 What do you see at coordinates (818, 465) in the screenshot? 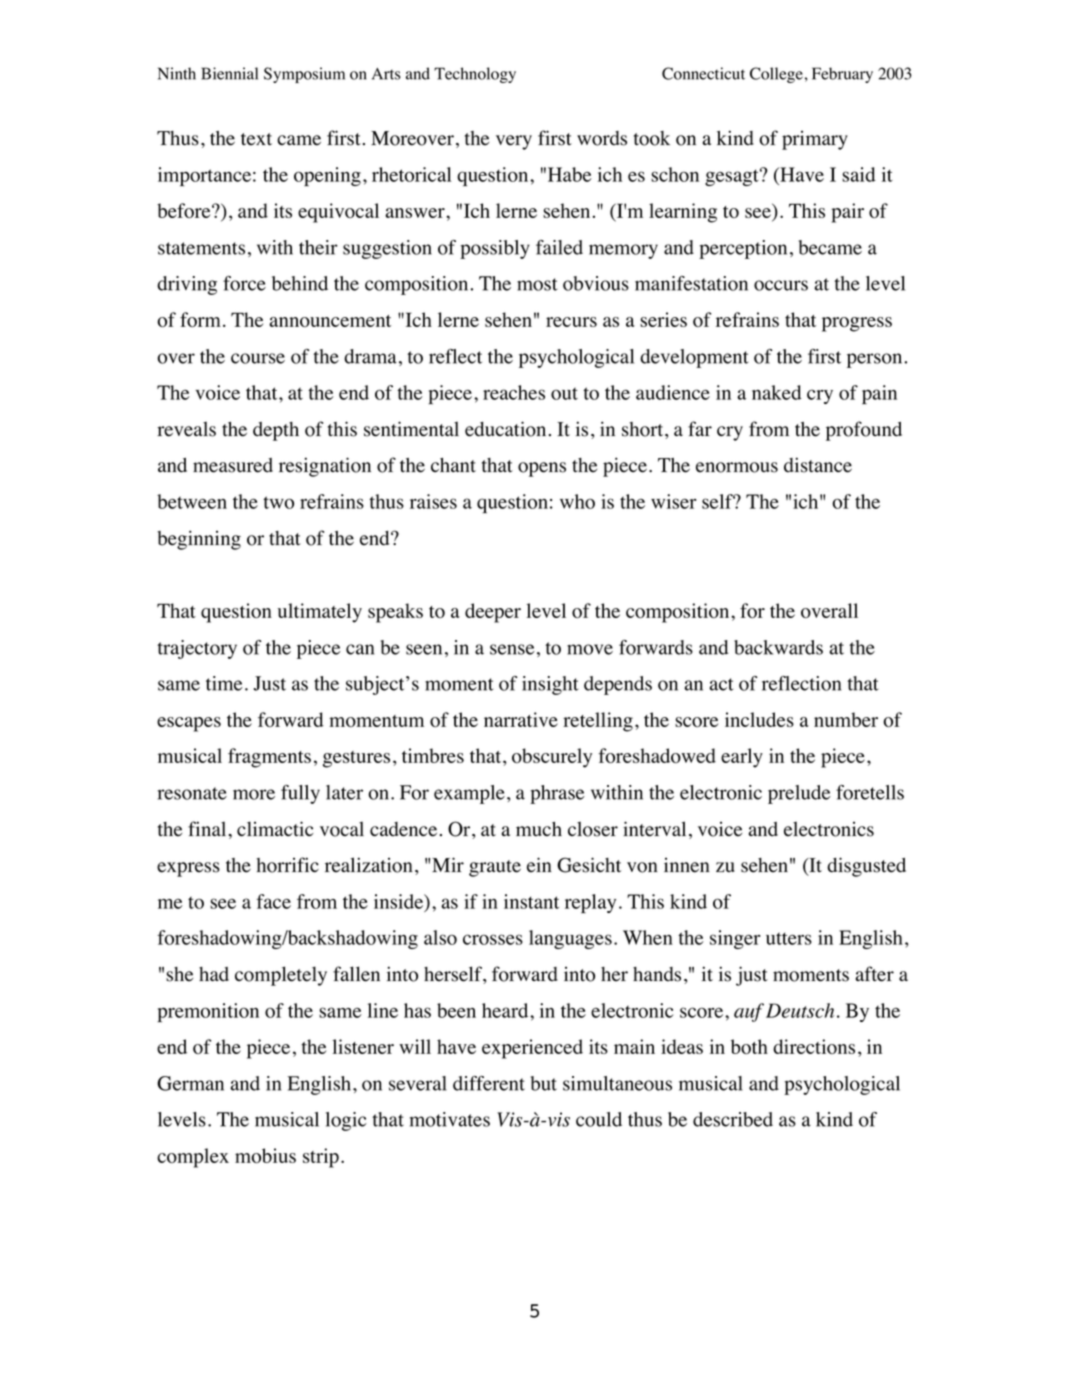
I see `distance` at bounding box center [818, 465].
